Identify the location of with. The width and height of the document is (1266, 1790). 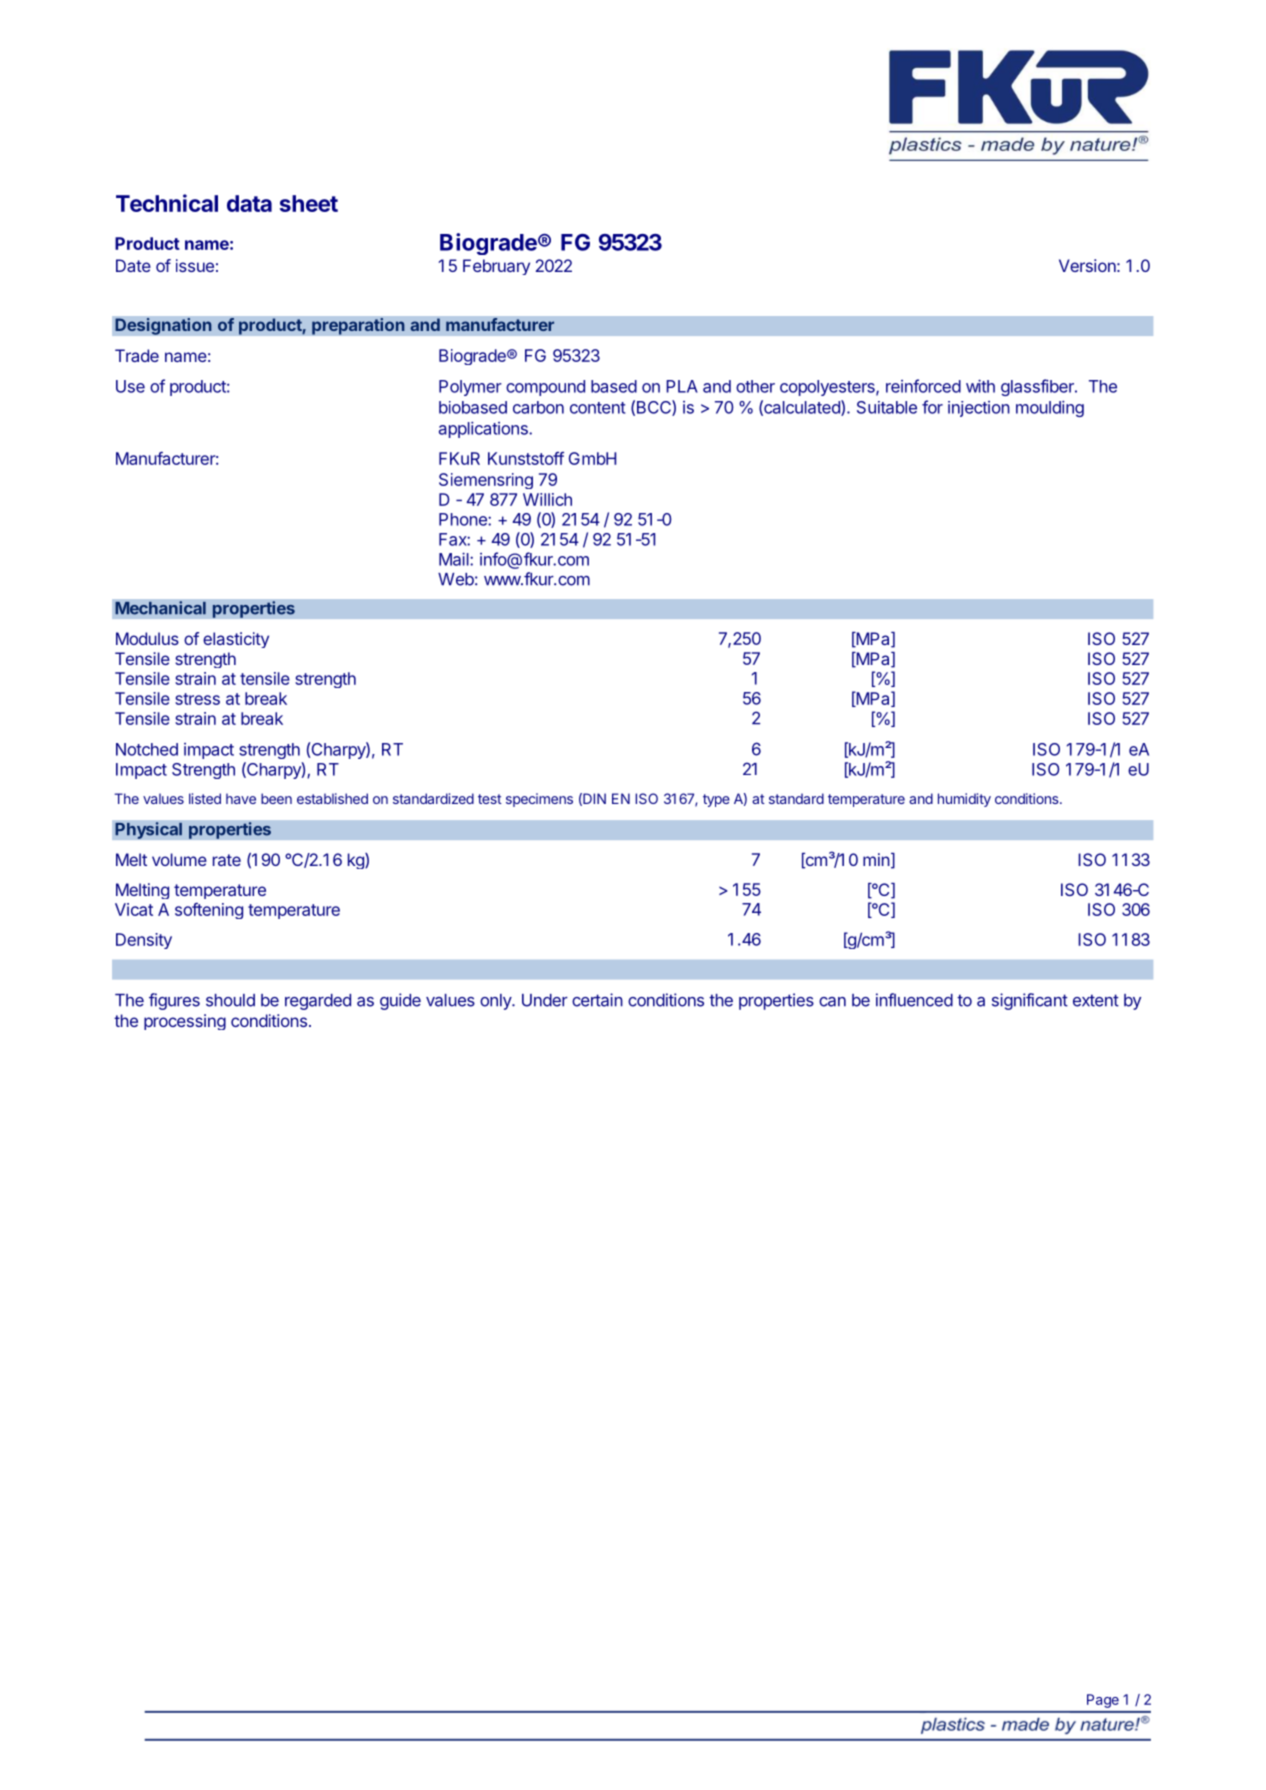
(980, 386).
